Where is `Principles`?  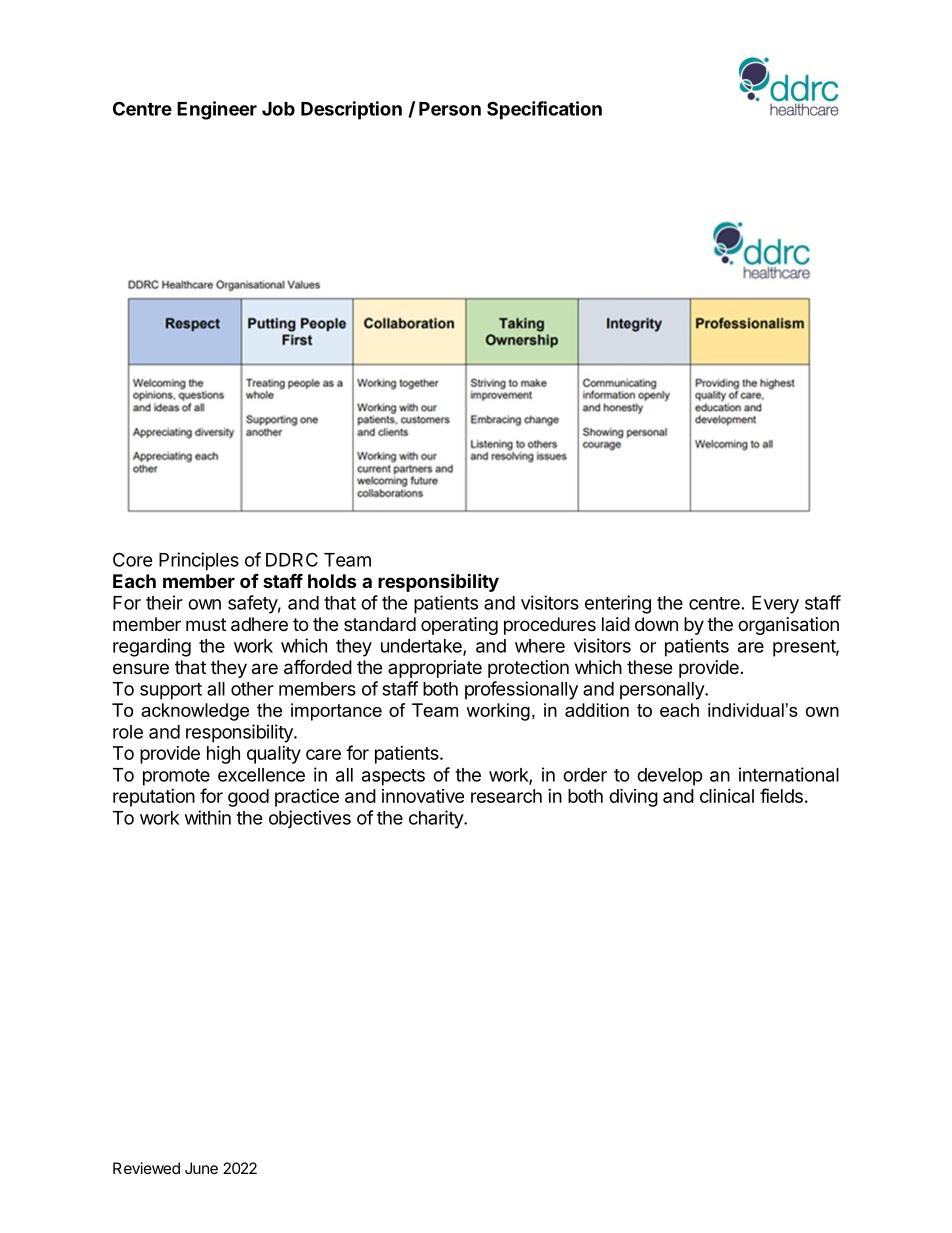
Principles is located at coordinates (199, 561).
